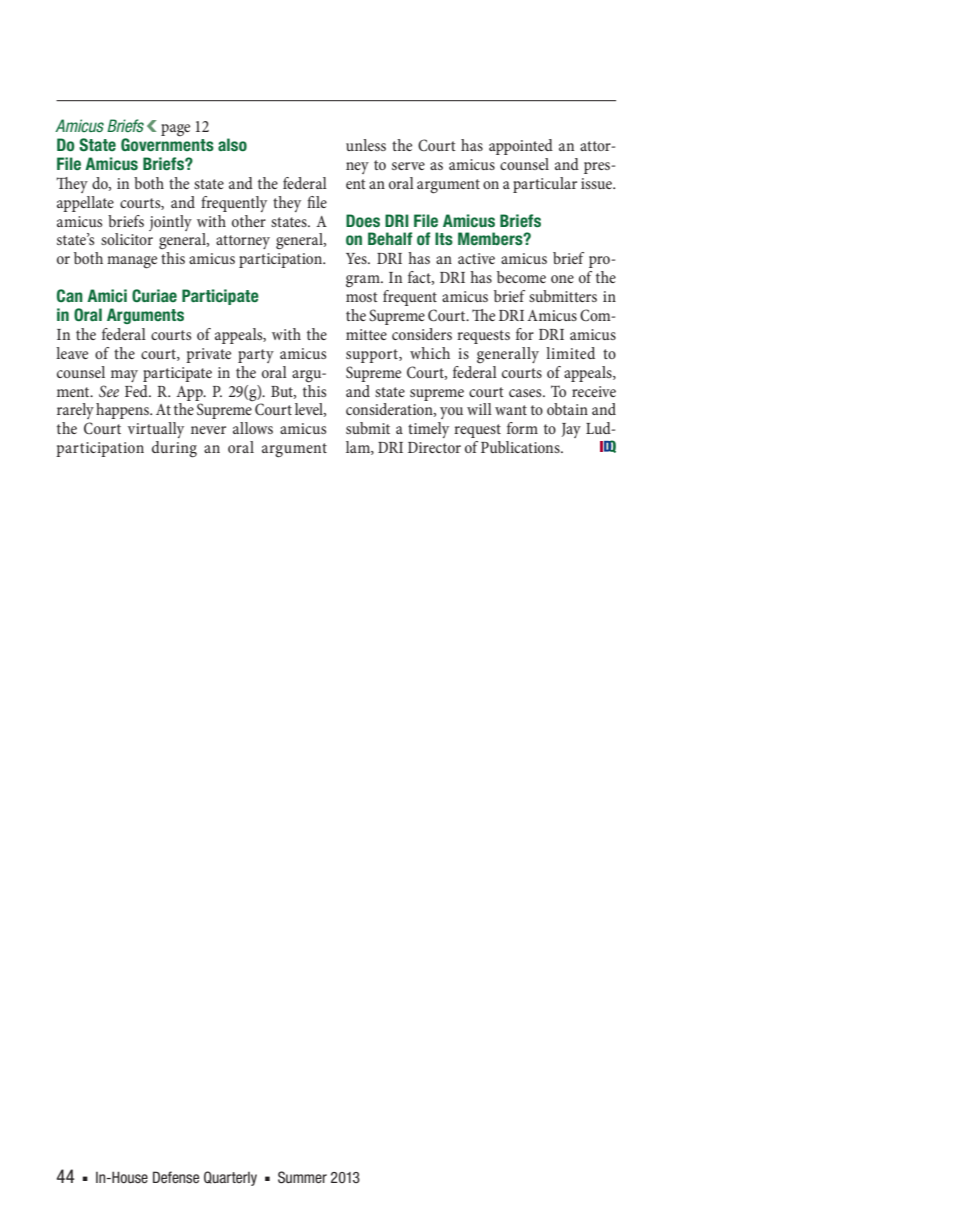 Image resolution: width=962 pixels, height=1232 pixels. Describe the element at coordinates (521, 147) in the screenshot. I see `appointed` at that location.
